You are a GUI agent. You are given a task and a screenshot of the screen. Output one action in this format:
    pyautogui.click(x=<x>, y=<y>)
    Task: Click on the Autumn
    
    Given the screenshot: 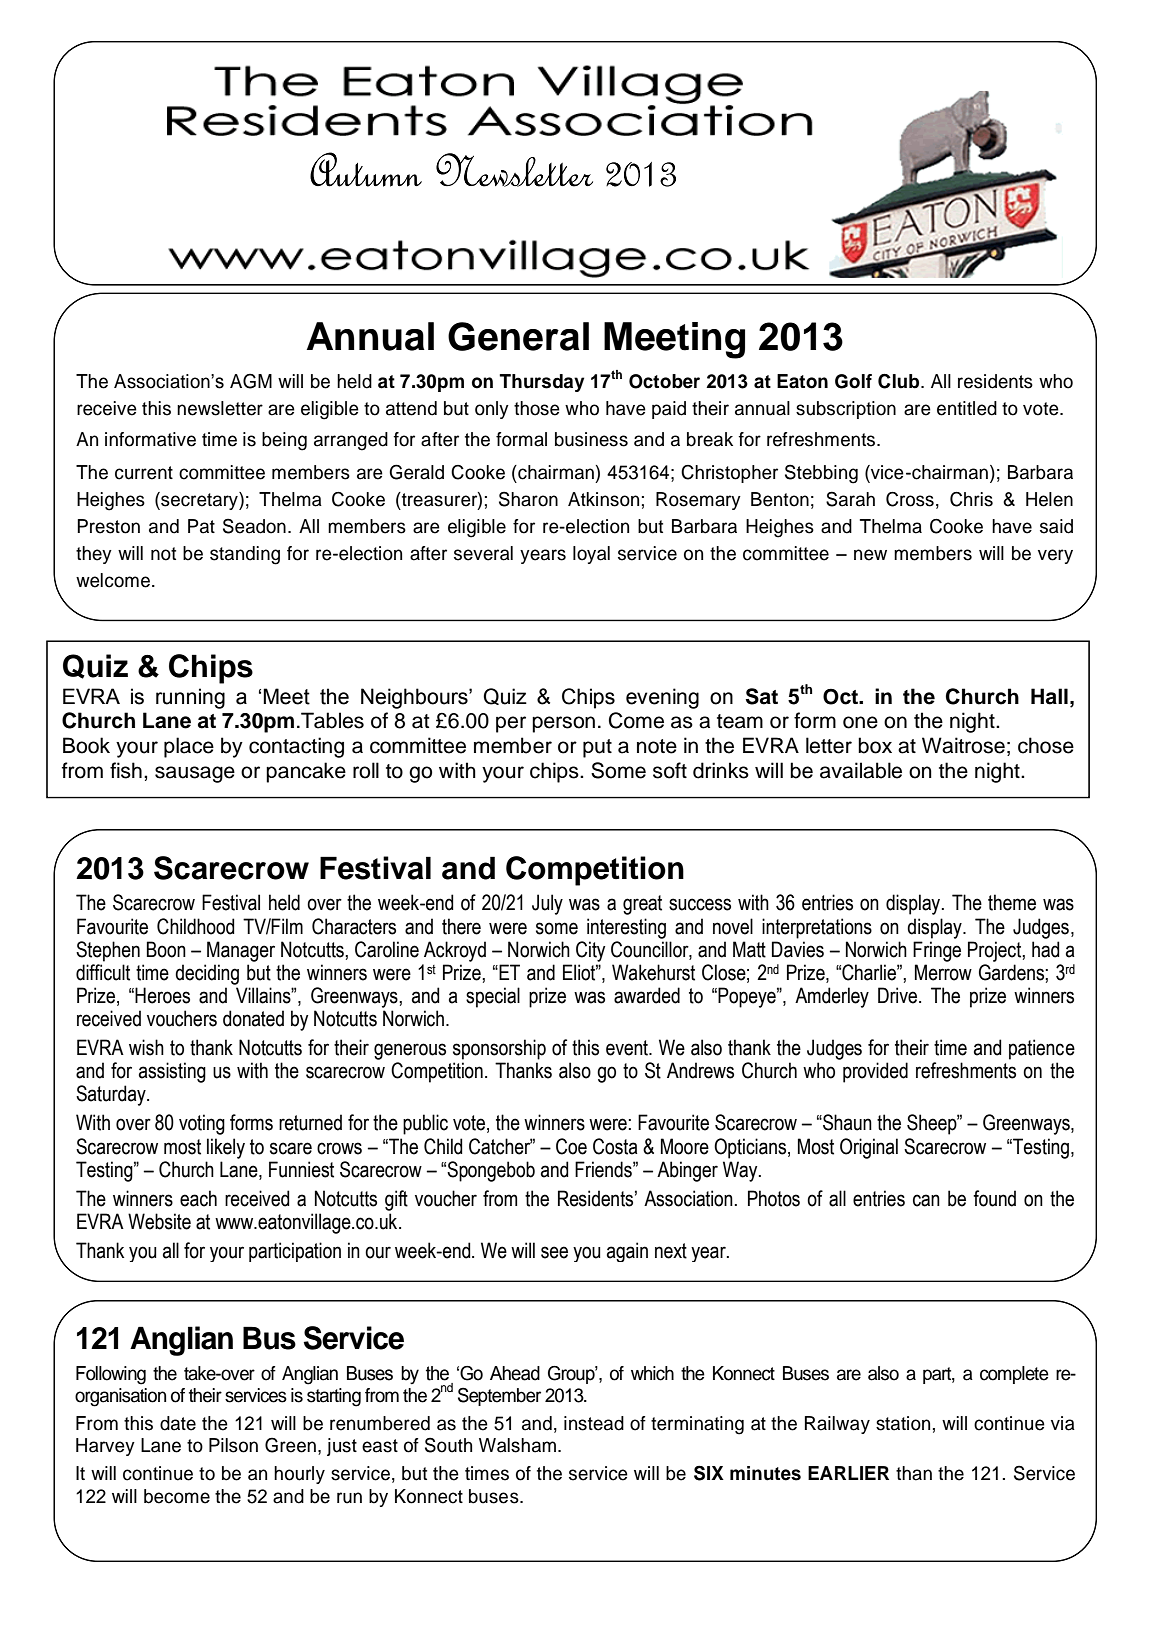 What is the action you would take?
    pyautogui.click(x=366, y=169)
